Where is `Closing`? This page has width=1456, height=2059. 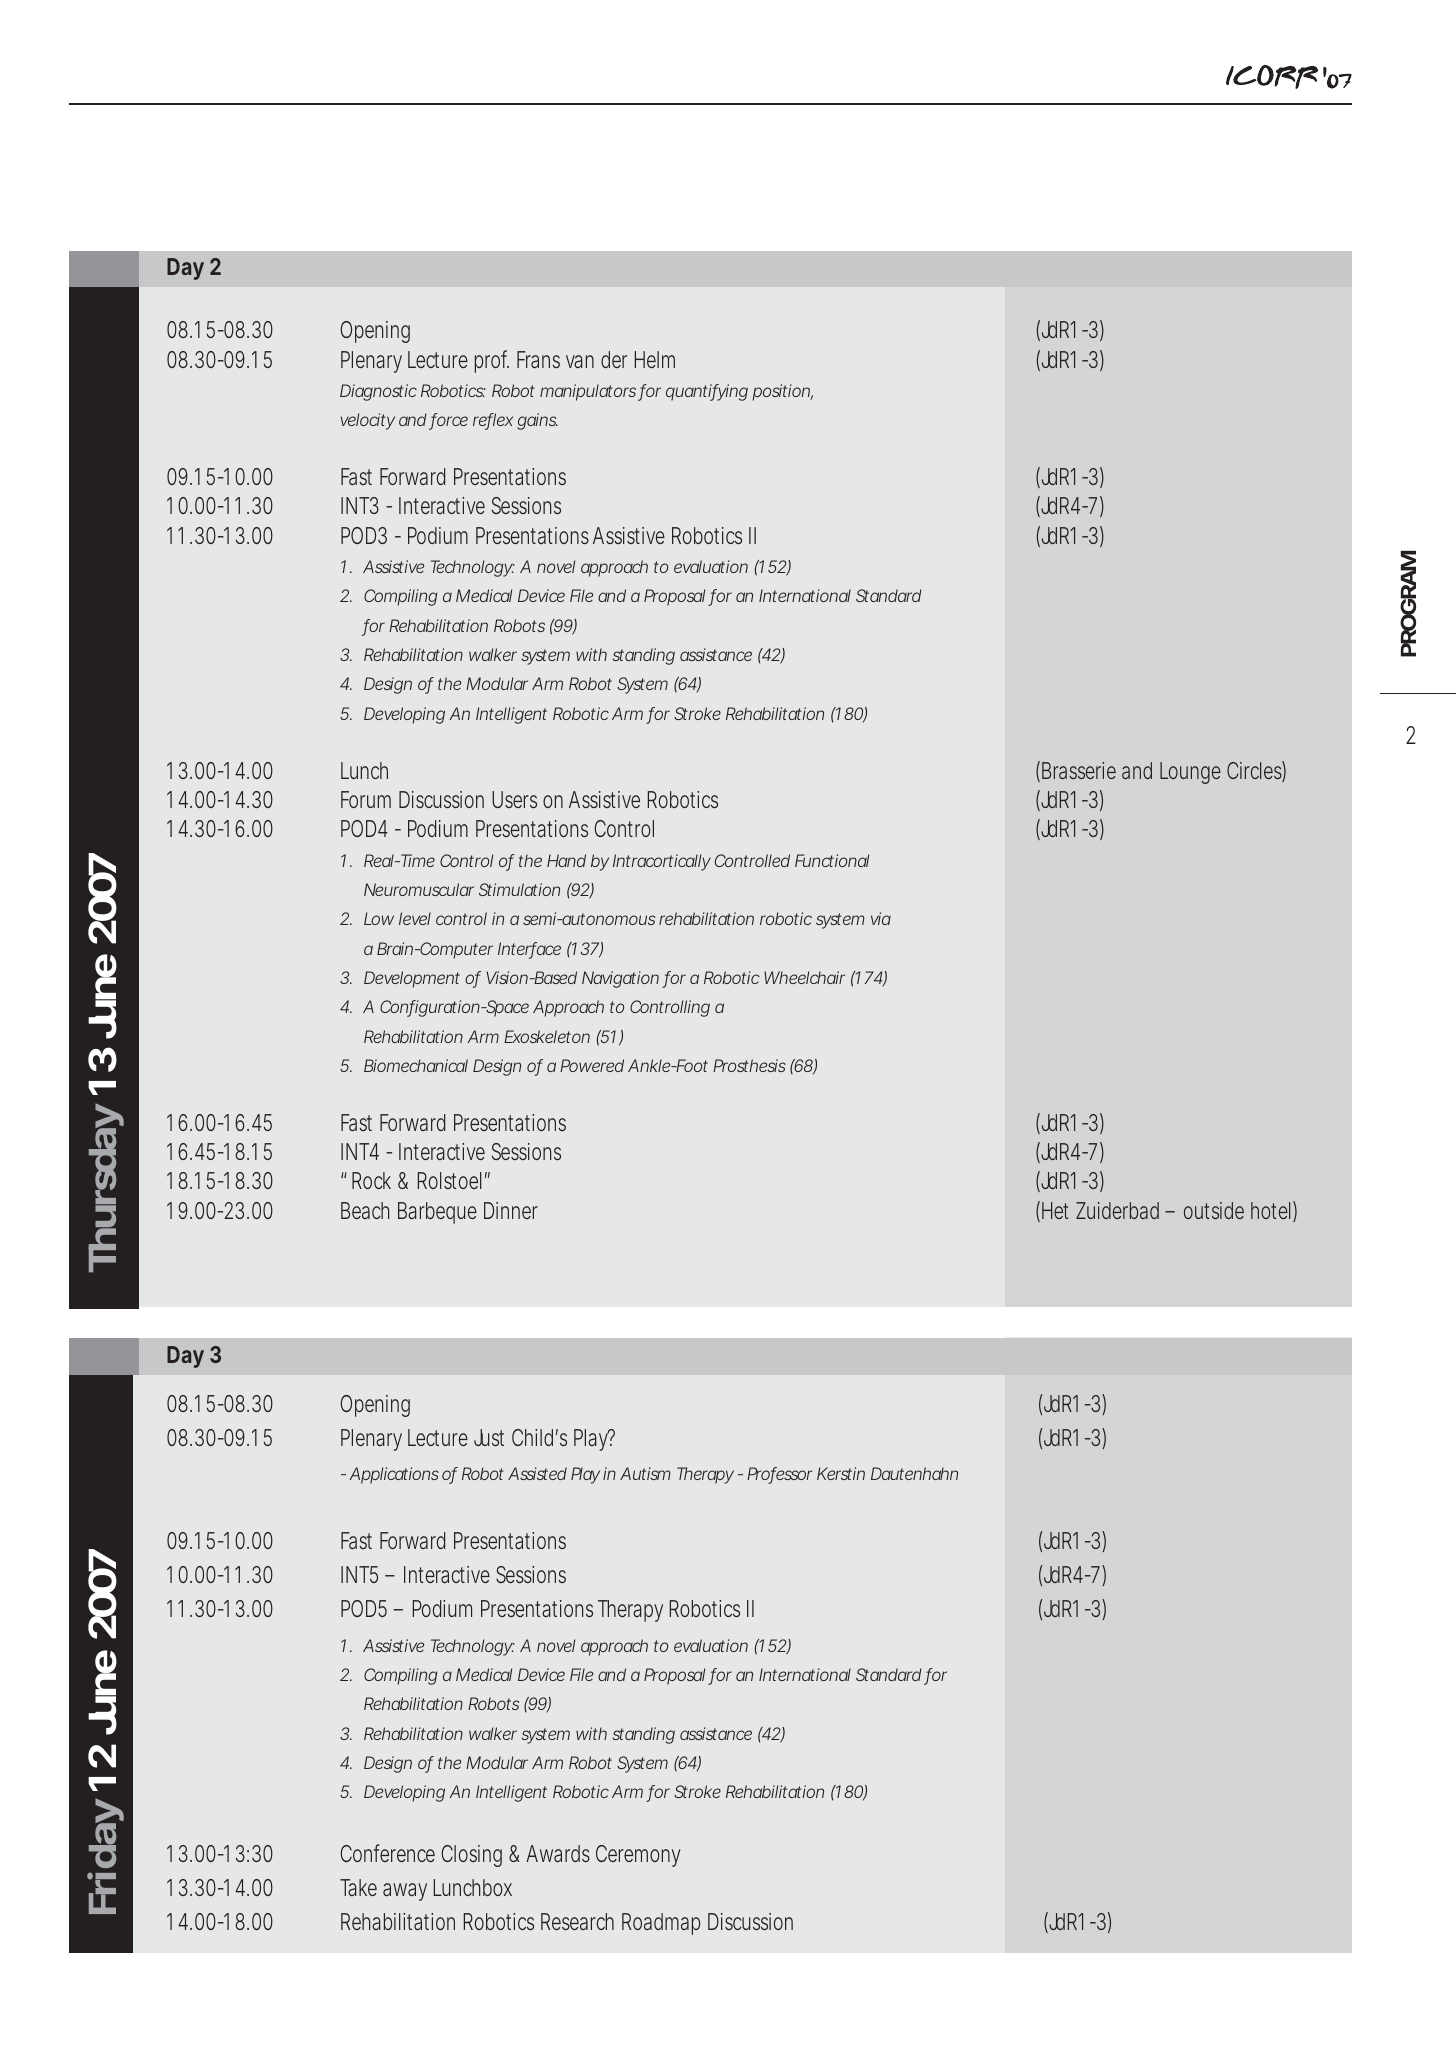 Closing is located at coordinates (471, 1856).
